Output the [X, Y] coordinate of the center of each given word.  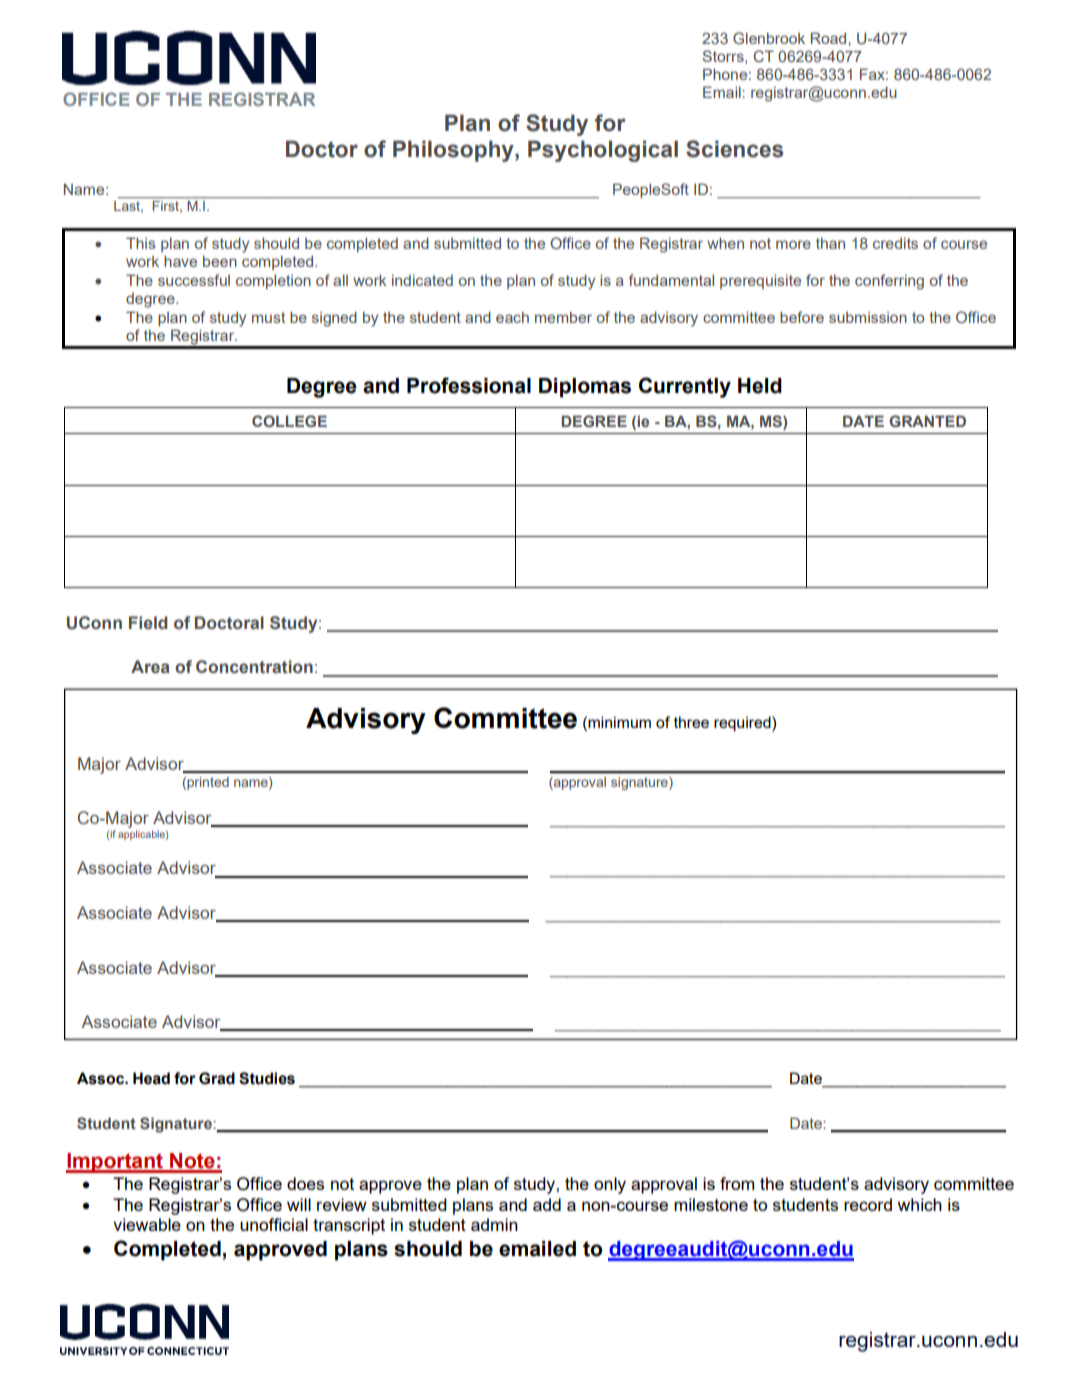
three [691, 722]
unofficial [274, 1224]
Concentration [254, 667]
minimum [618, 722]
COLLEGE [289, 421]
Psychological [603, 151]
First [167, 207]
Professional [469, 385]
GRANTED [927, 421]
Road [830, 38]
